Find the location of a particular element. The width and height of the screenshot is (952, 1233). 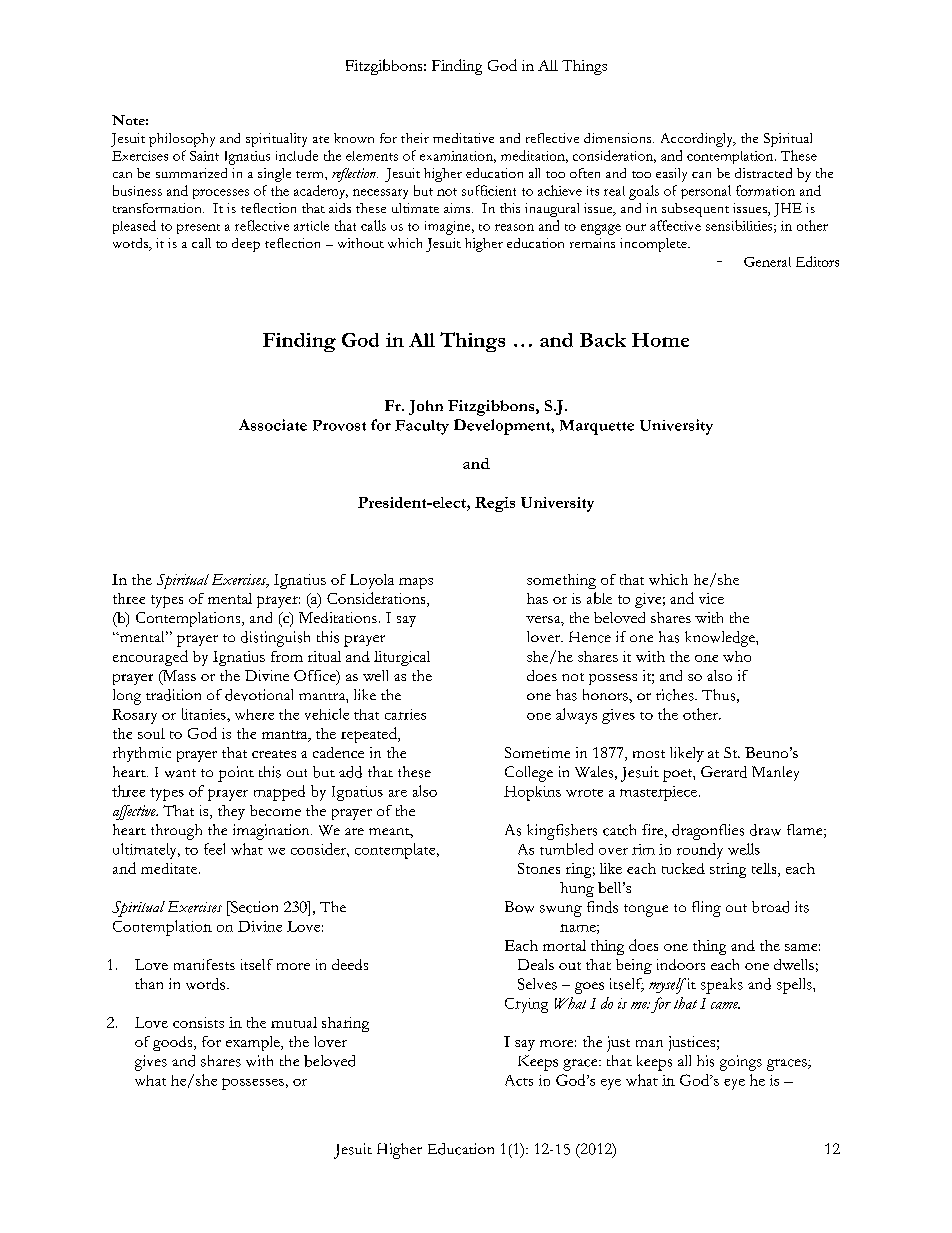

vice is located at coordinates (711, 598).
